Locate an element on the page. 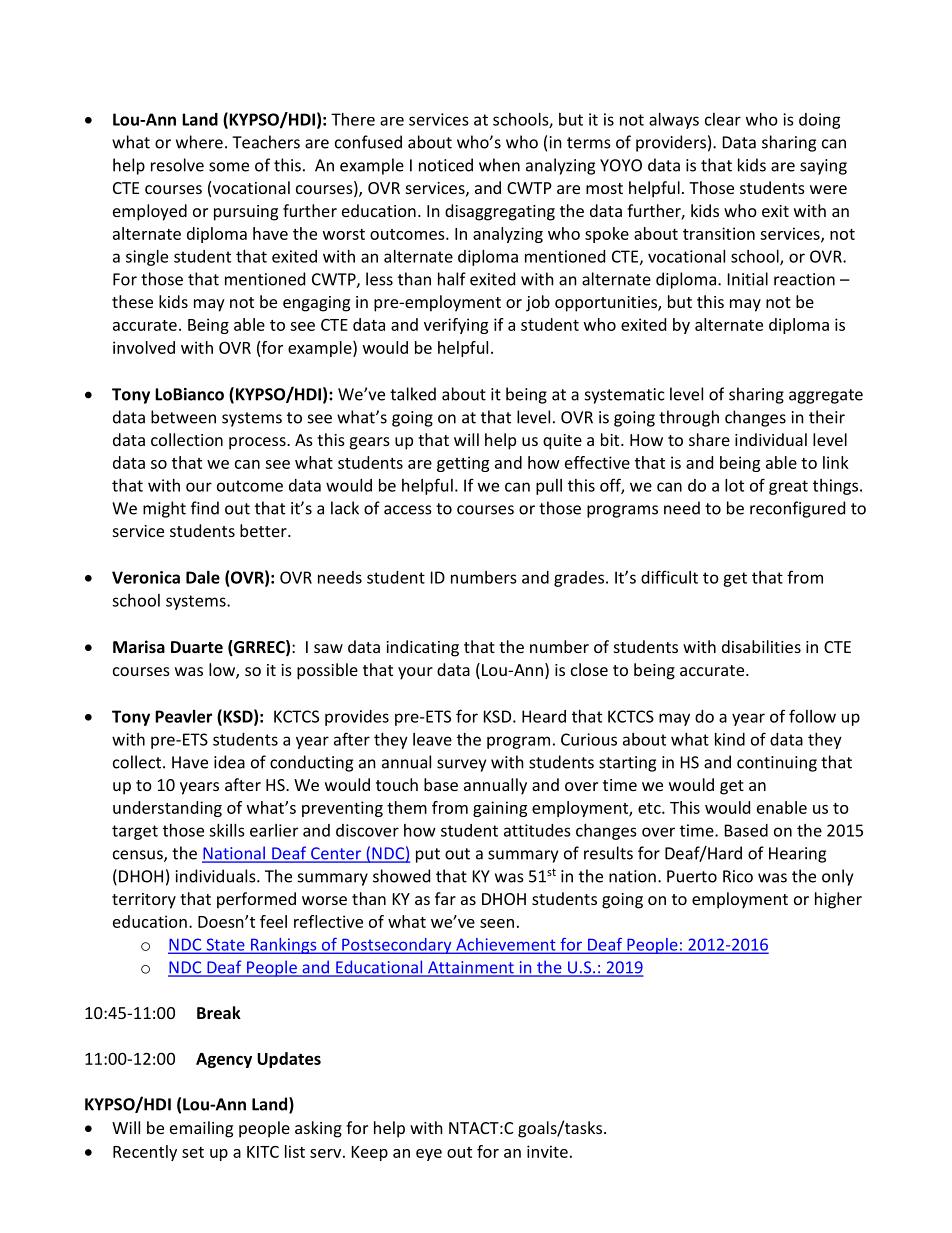 This document has width=952, height=1233. eye is located at coordinates (429, 1155).
